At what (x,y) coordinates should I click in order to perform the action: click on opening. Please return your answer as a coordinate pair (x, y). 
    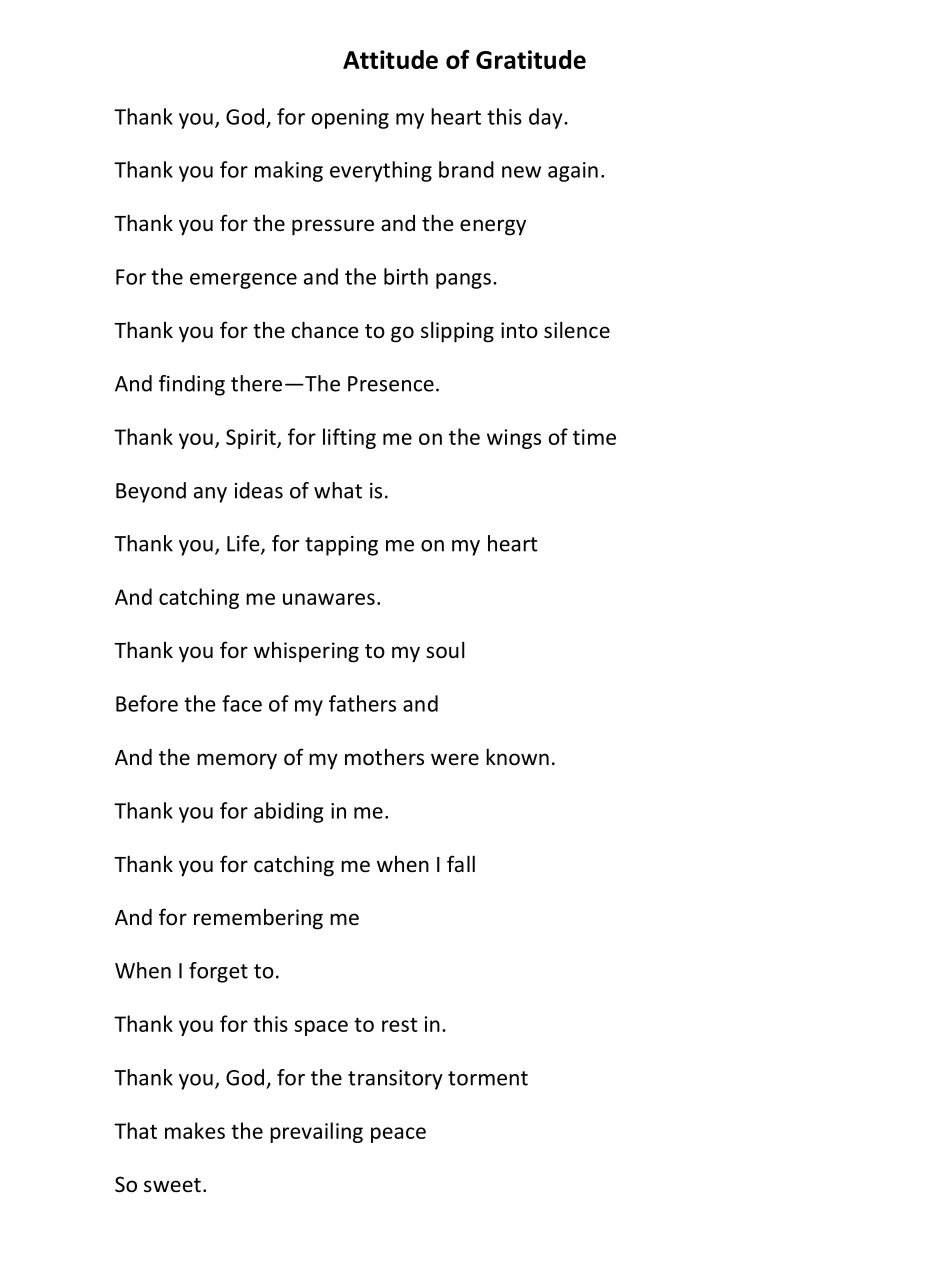
    Looking at the image, I should click on (350, 119).
